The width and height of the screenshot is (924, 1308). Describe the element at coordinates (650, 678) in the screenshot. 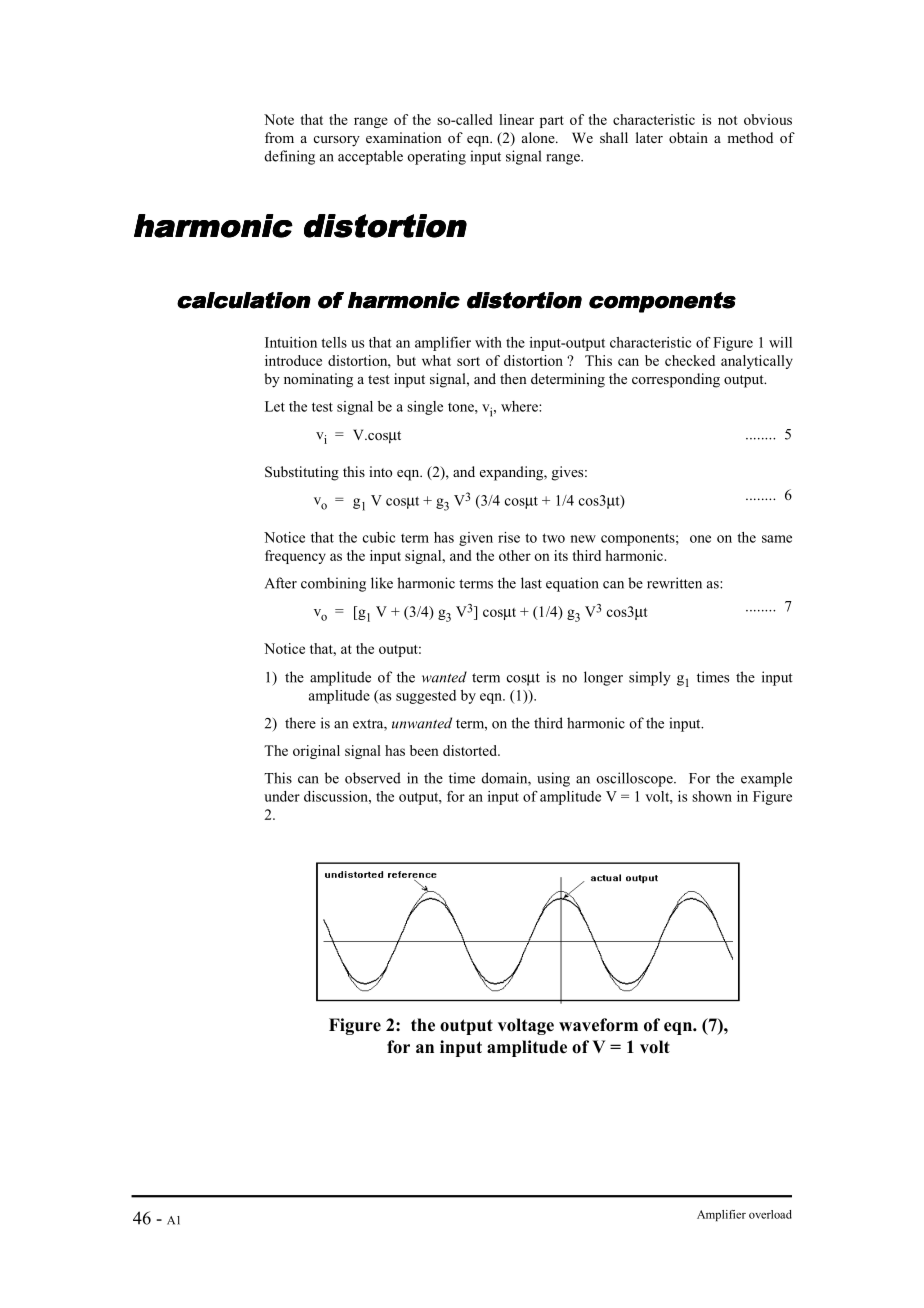

I see `simply` at that location.
